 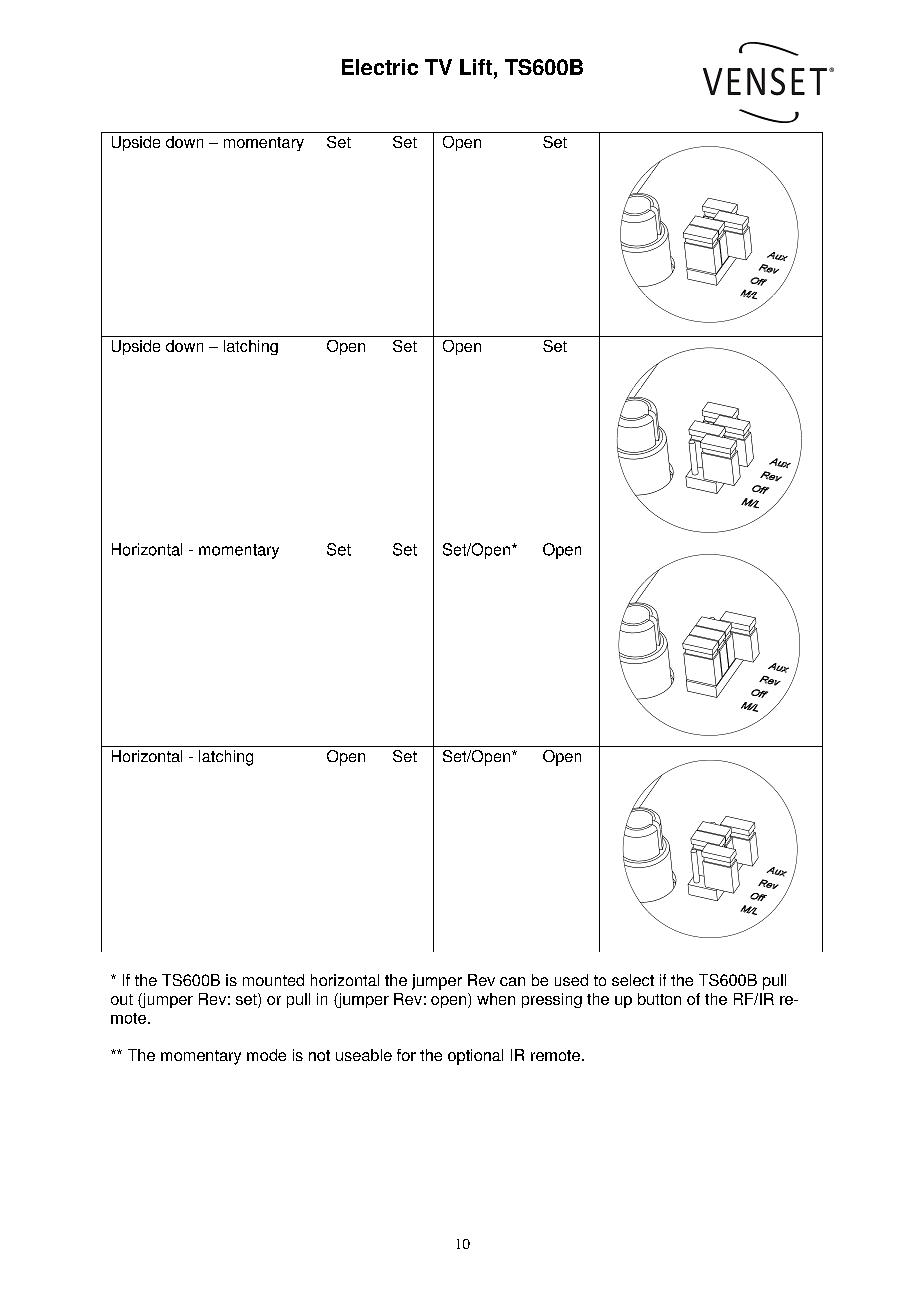 What do you see at coordinates (380, 67) in the page?
I see `Electric` at bounding box center [380, 67].
